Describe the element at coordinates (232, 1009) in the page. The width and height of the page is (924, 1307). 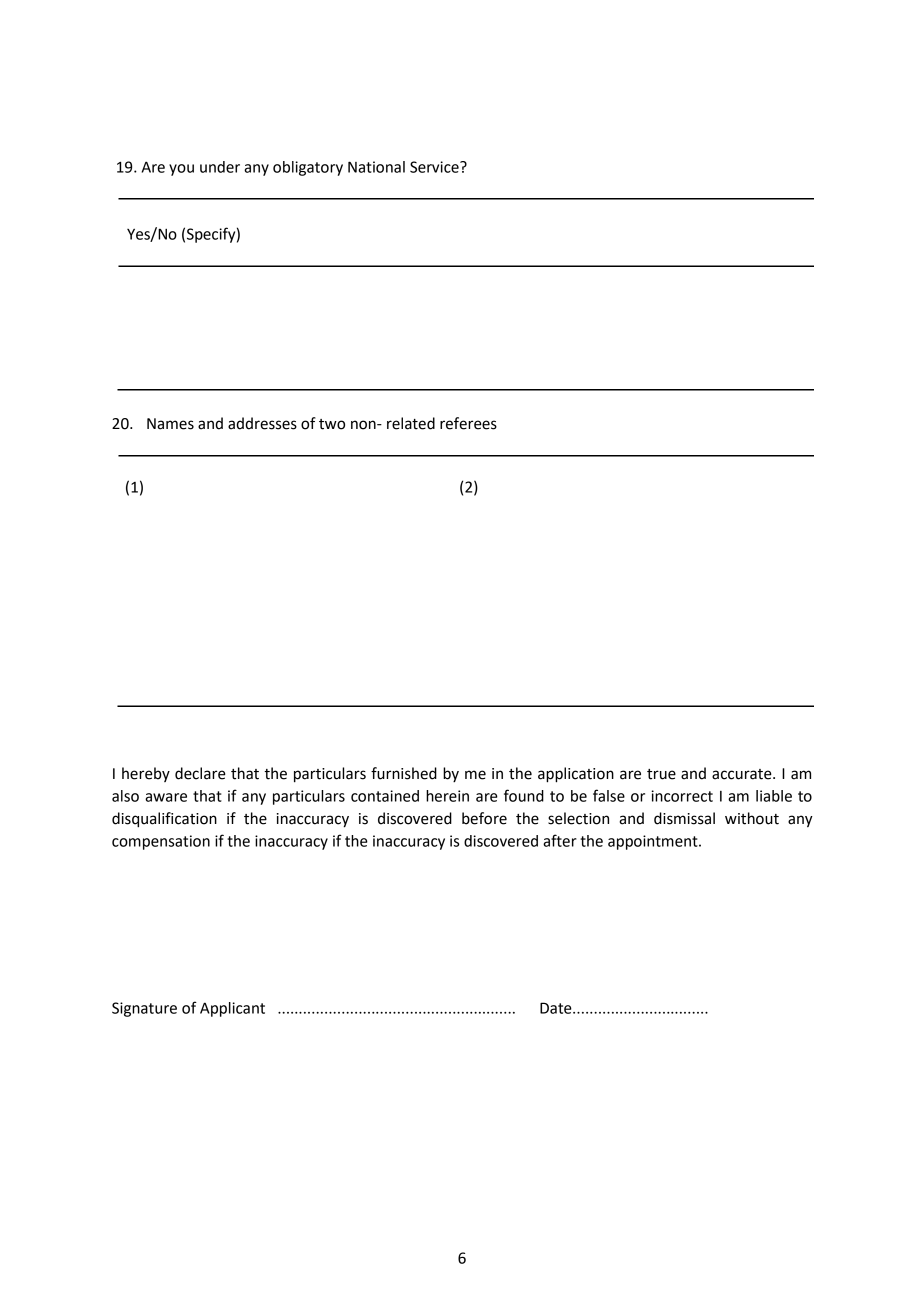
I see `Applicant` at that location.
